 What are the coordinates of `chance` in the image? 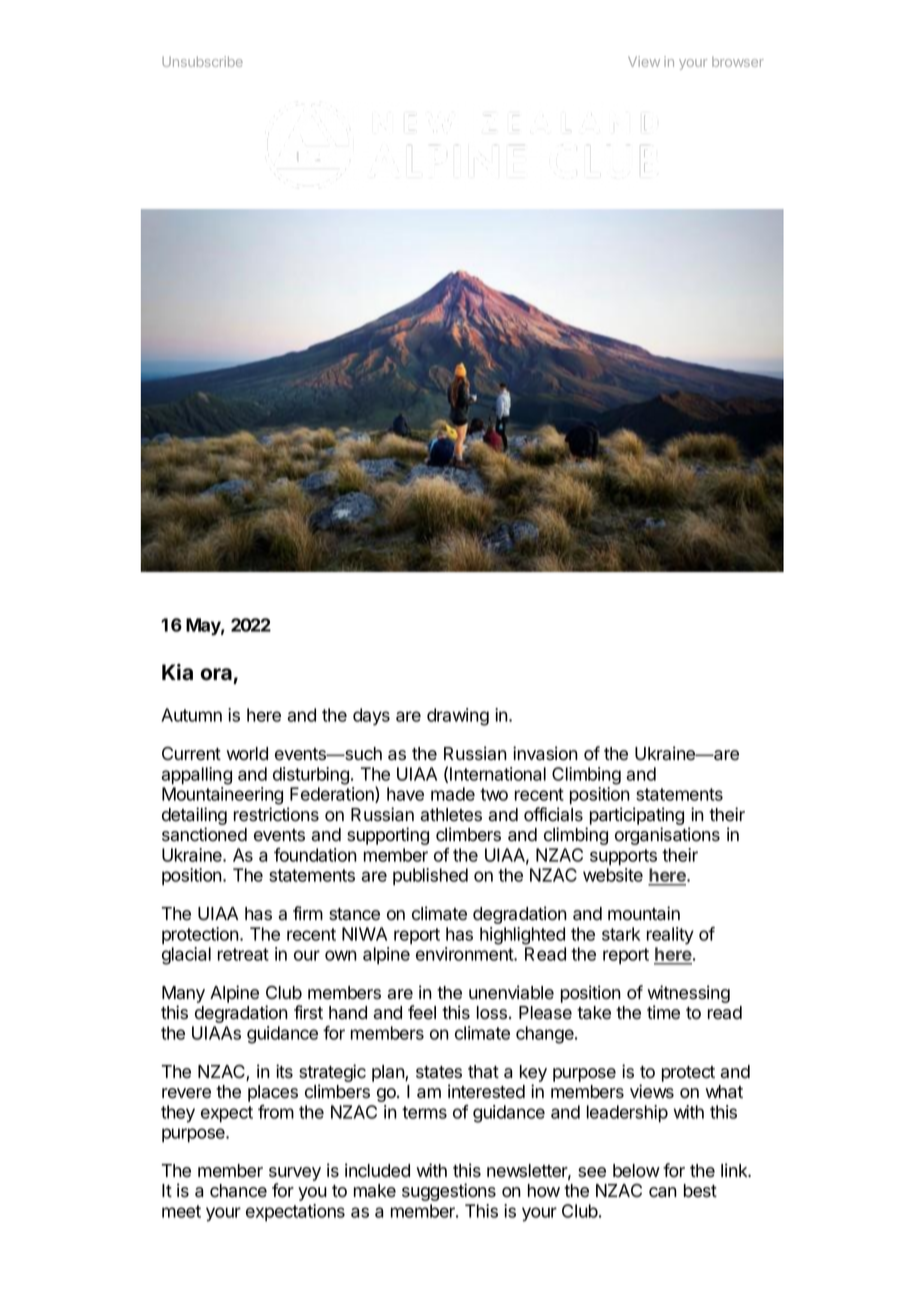 It's located at (238, 1191).
